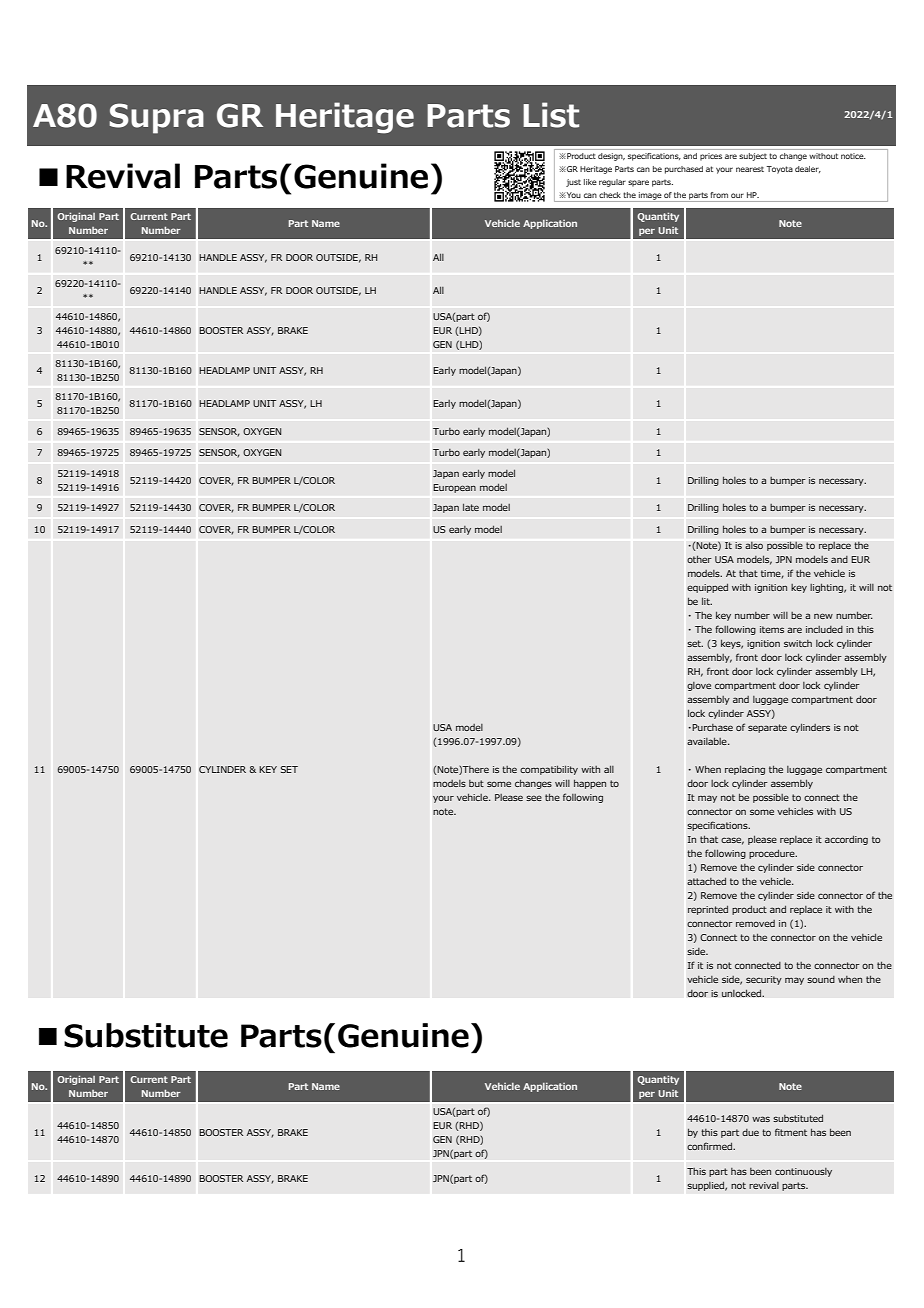 This screenshot has width=924, height=1308. I want to click on List, so click(551, 115).
